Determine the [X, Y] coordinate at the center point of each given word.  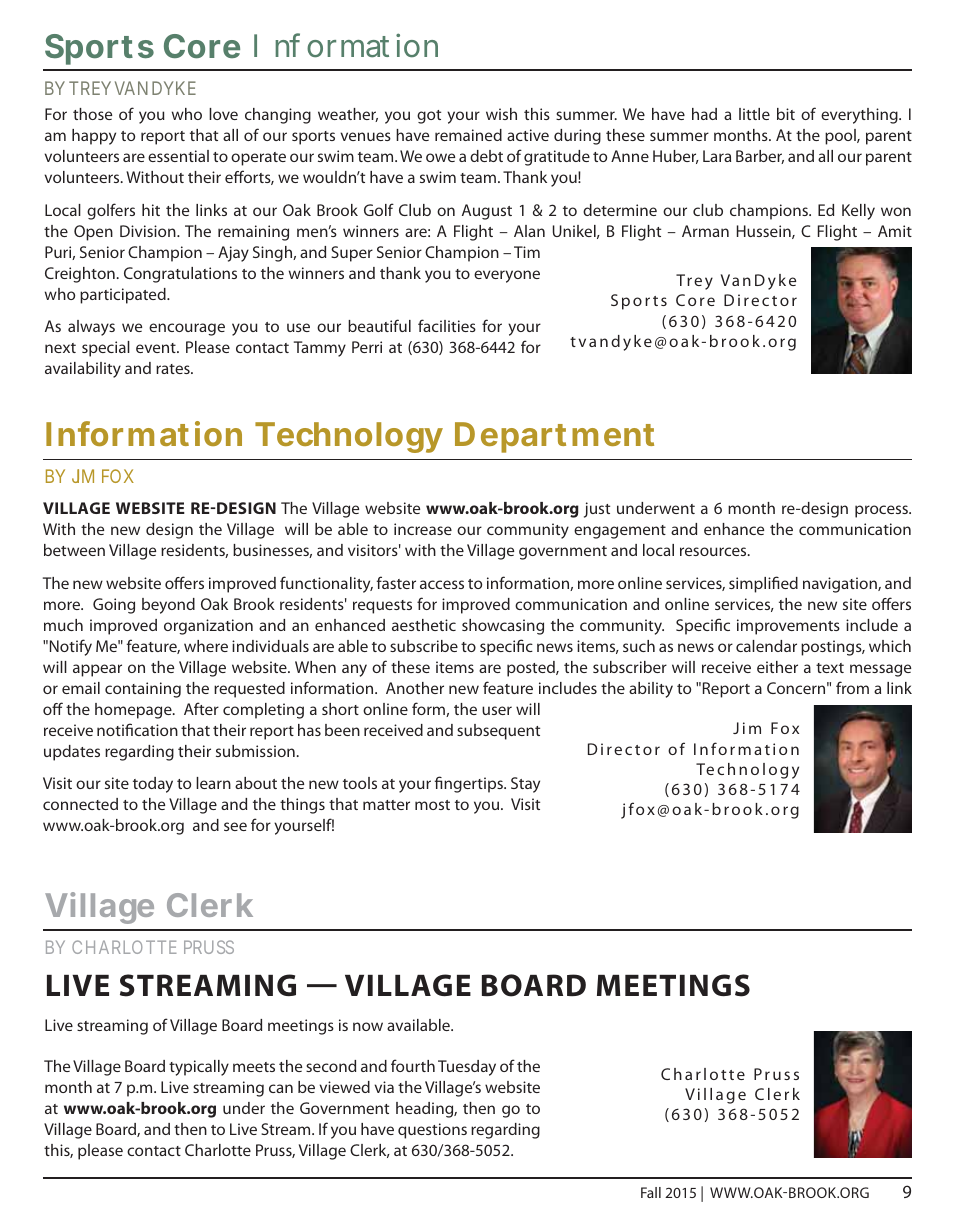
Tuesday [467, 1068]
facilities [447, 325]
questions [432, 1131]
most [432, 805]
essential [178, 156]
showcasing [503, 627]
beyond [168, 606]
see [235, 826]
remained [468, 135]
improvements [788, 627]
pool [841, 137]
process [882, 511]
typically [199, 1068]
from [852, 687]
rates [174, 369]
